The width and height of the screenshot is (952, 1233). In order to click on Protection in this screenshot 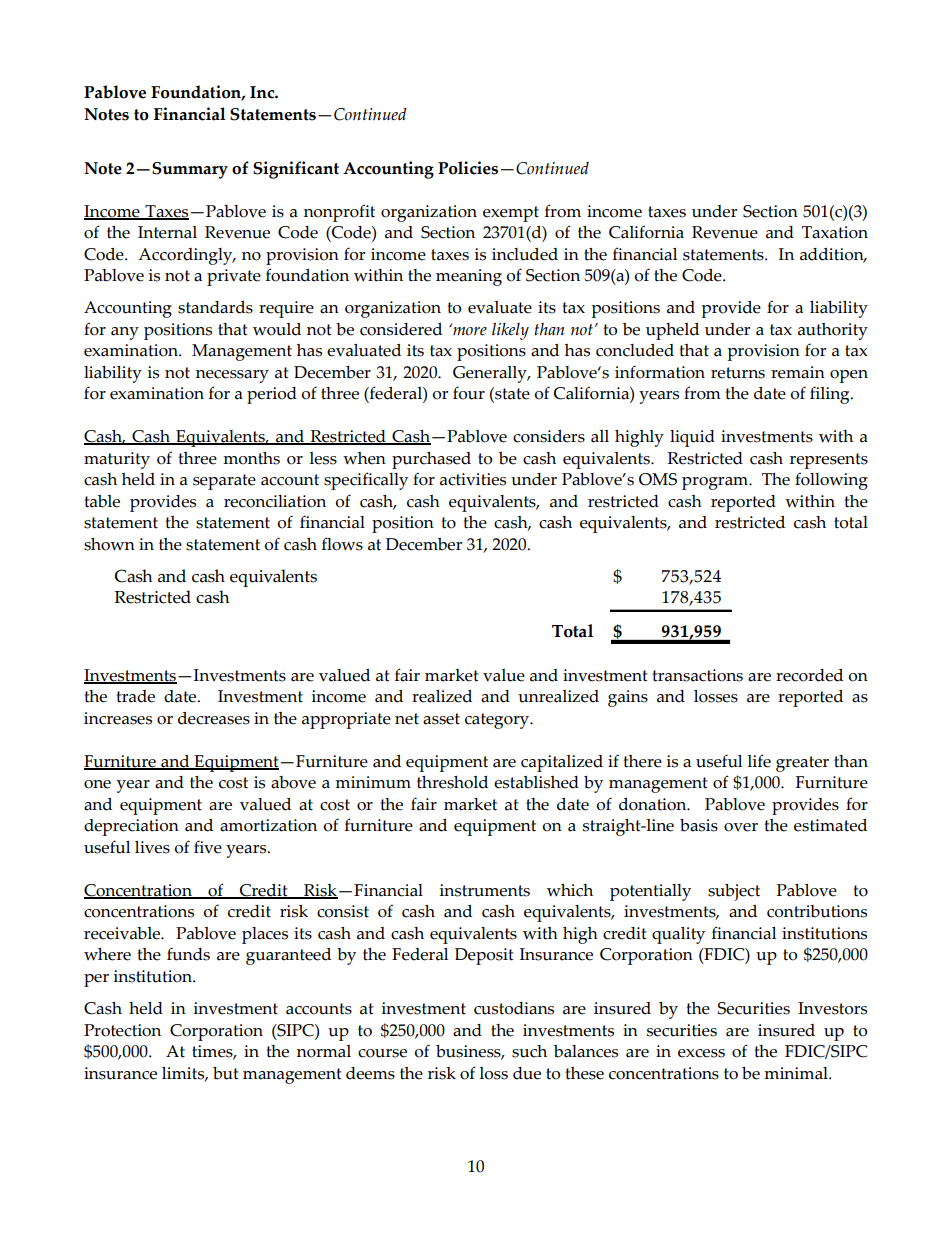, I will do `click(122, 1030)`.
